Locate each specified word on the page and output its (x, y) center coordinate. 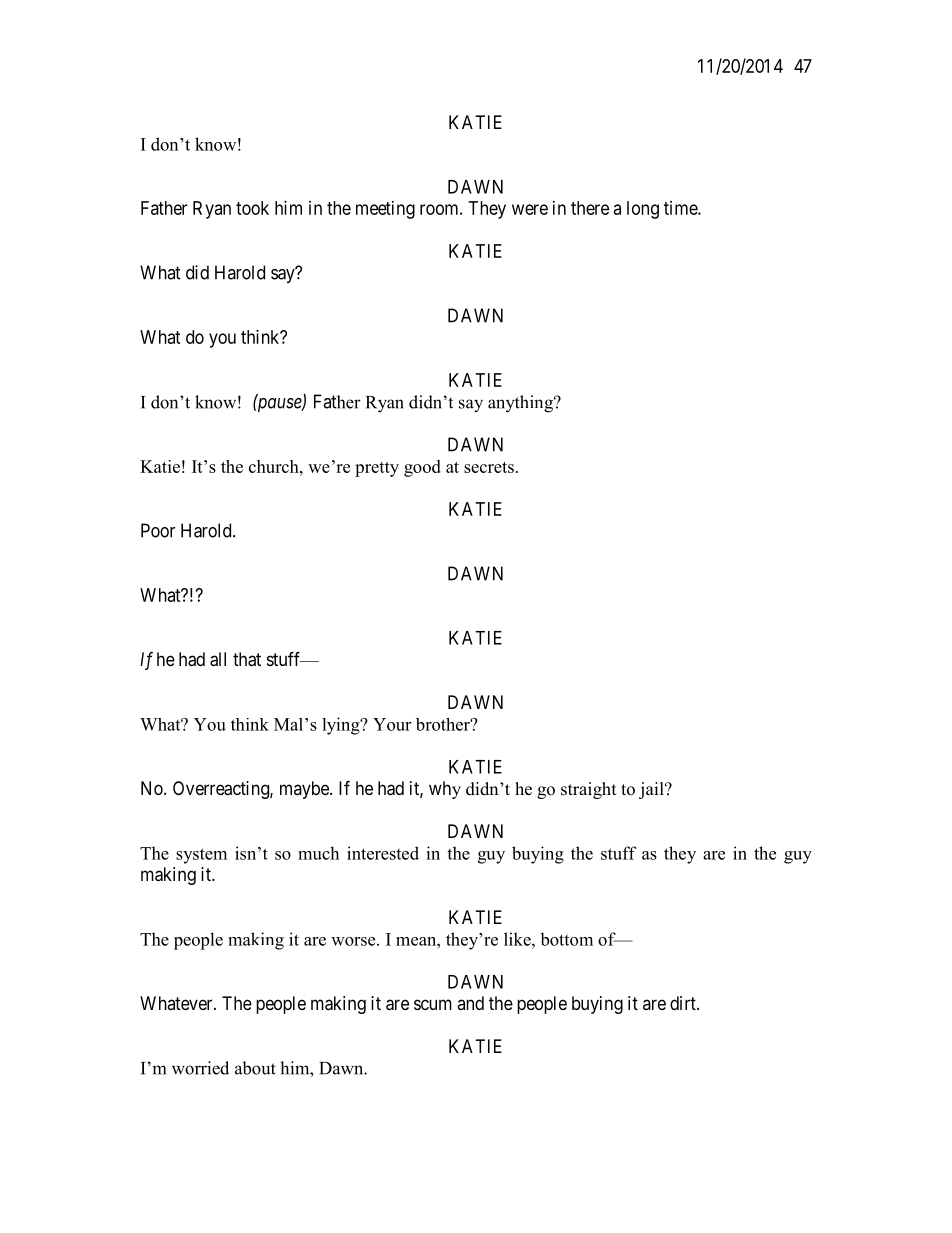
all (218, 659)
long (643, 210)
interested (383, 853)
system (201, 856)
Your (392, 724)
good (422, 468)
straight (588, 790)
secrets (489, 467)
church (275, 466)
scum (433, 1004)
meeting (385, 210)
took (252, 208)
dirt (684, 1003)
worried (200, 1068)
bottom (566, 939)
